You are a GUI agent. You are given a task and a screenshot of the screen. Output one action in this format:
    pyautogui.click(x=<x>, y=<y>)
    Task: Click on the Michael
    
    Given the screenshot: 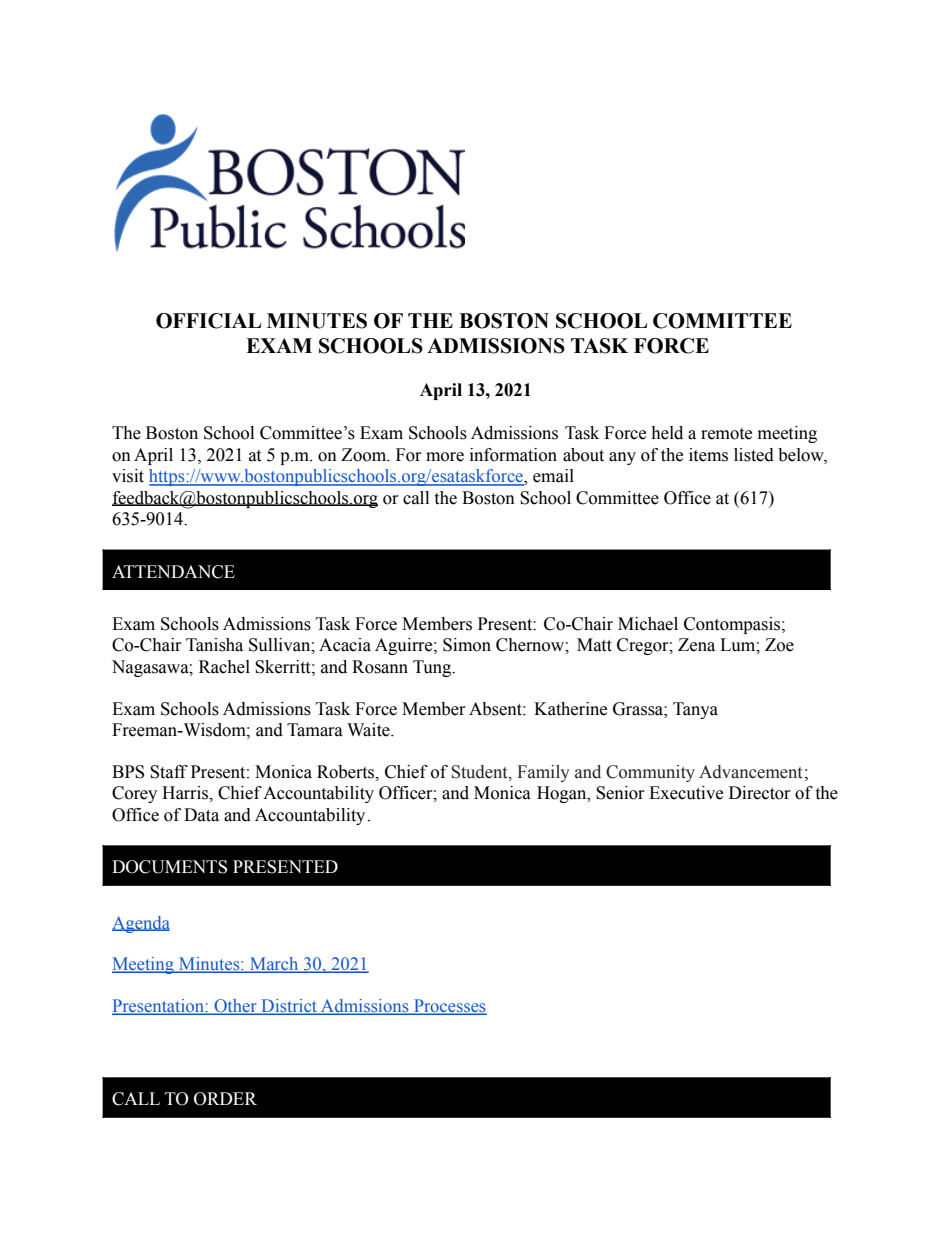 What is the action you would take?
    pyautogui.click(x=648, y=624)
